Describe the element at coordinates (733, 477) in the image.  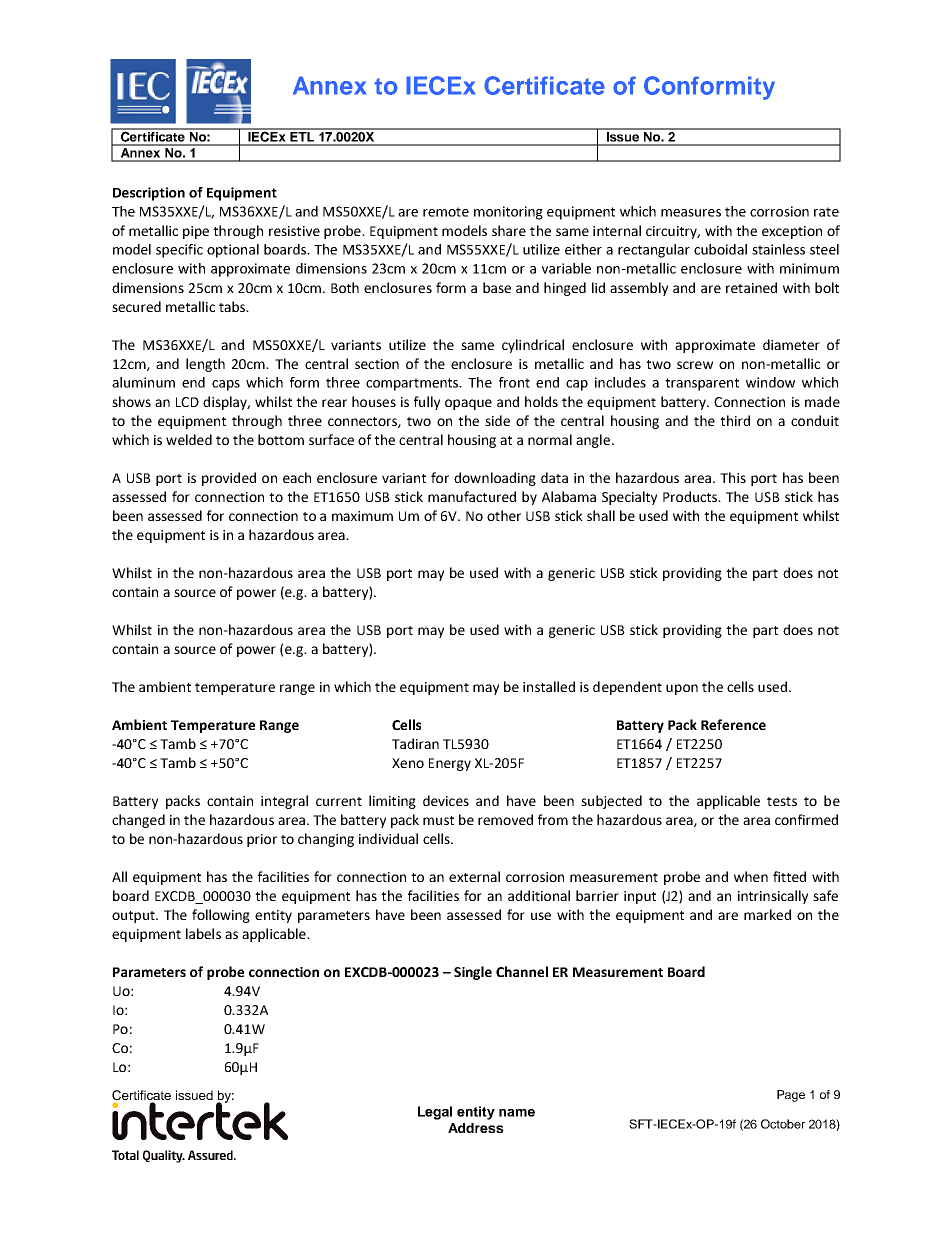
I see `This` at that location.
